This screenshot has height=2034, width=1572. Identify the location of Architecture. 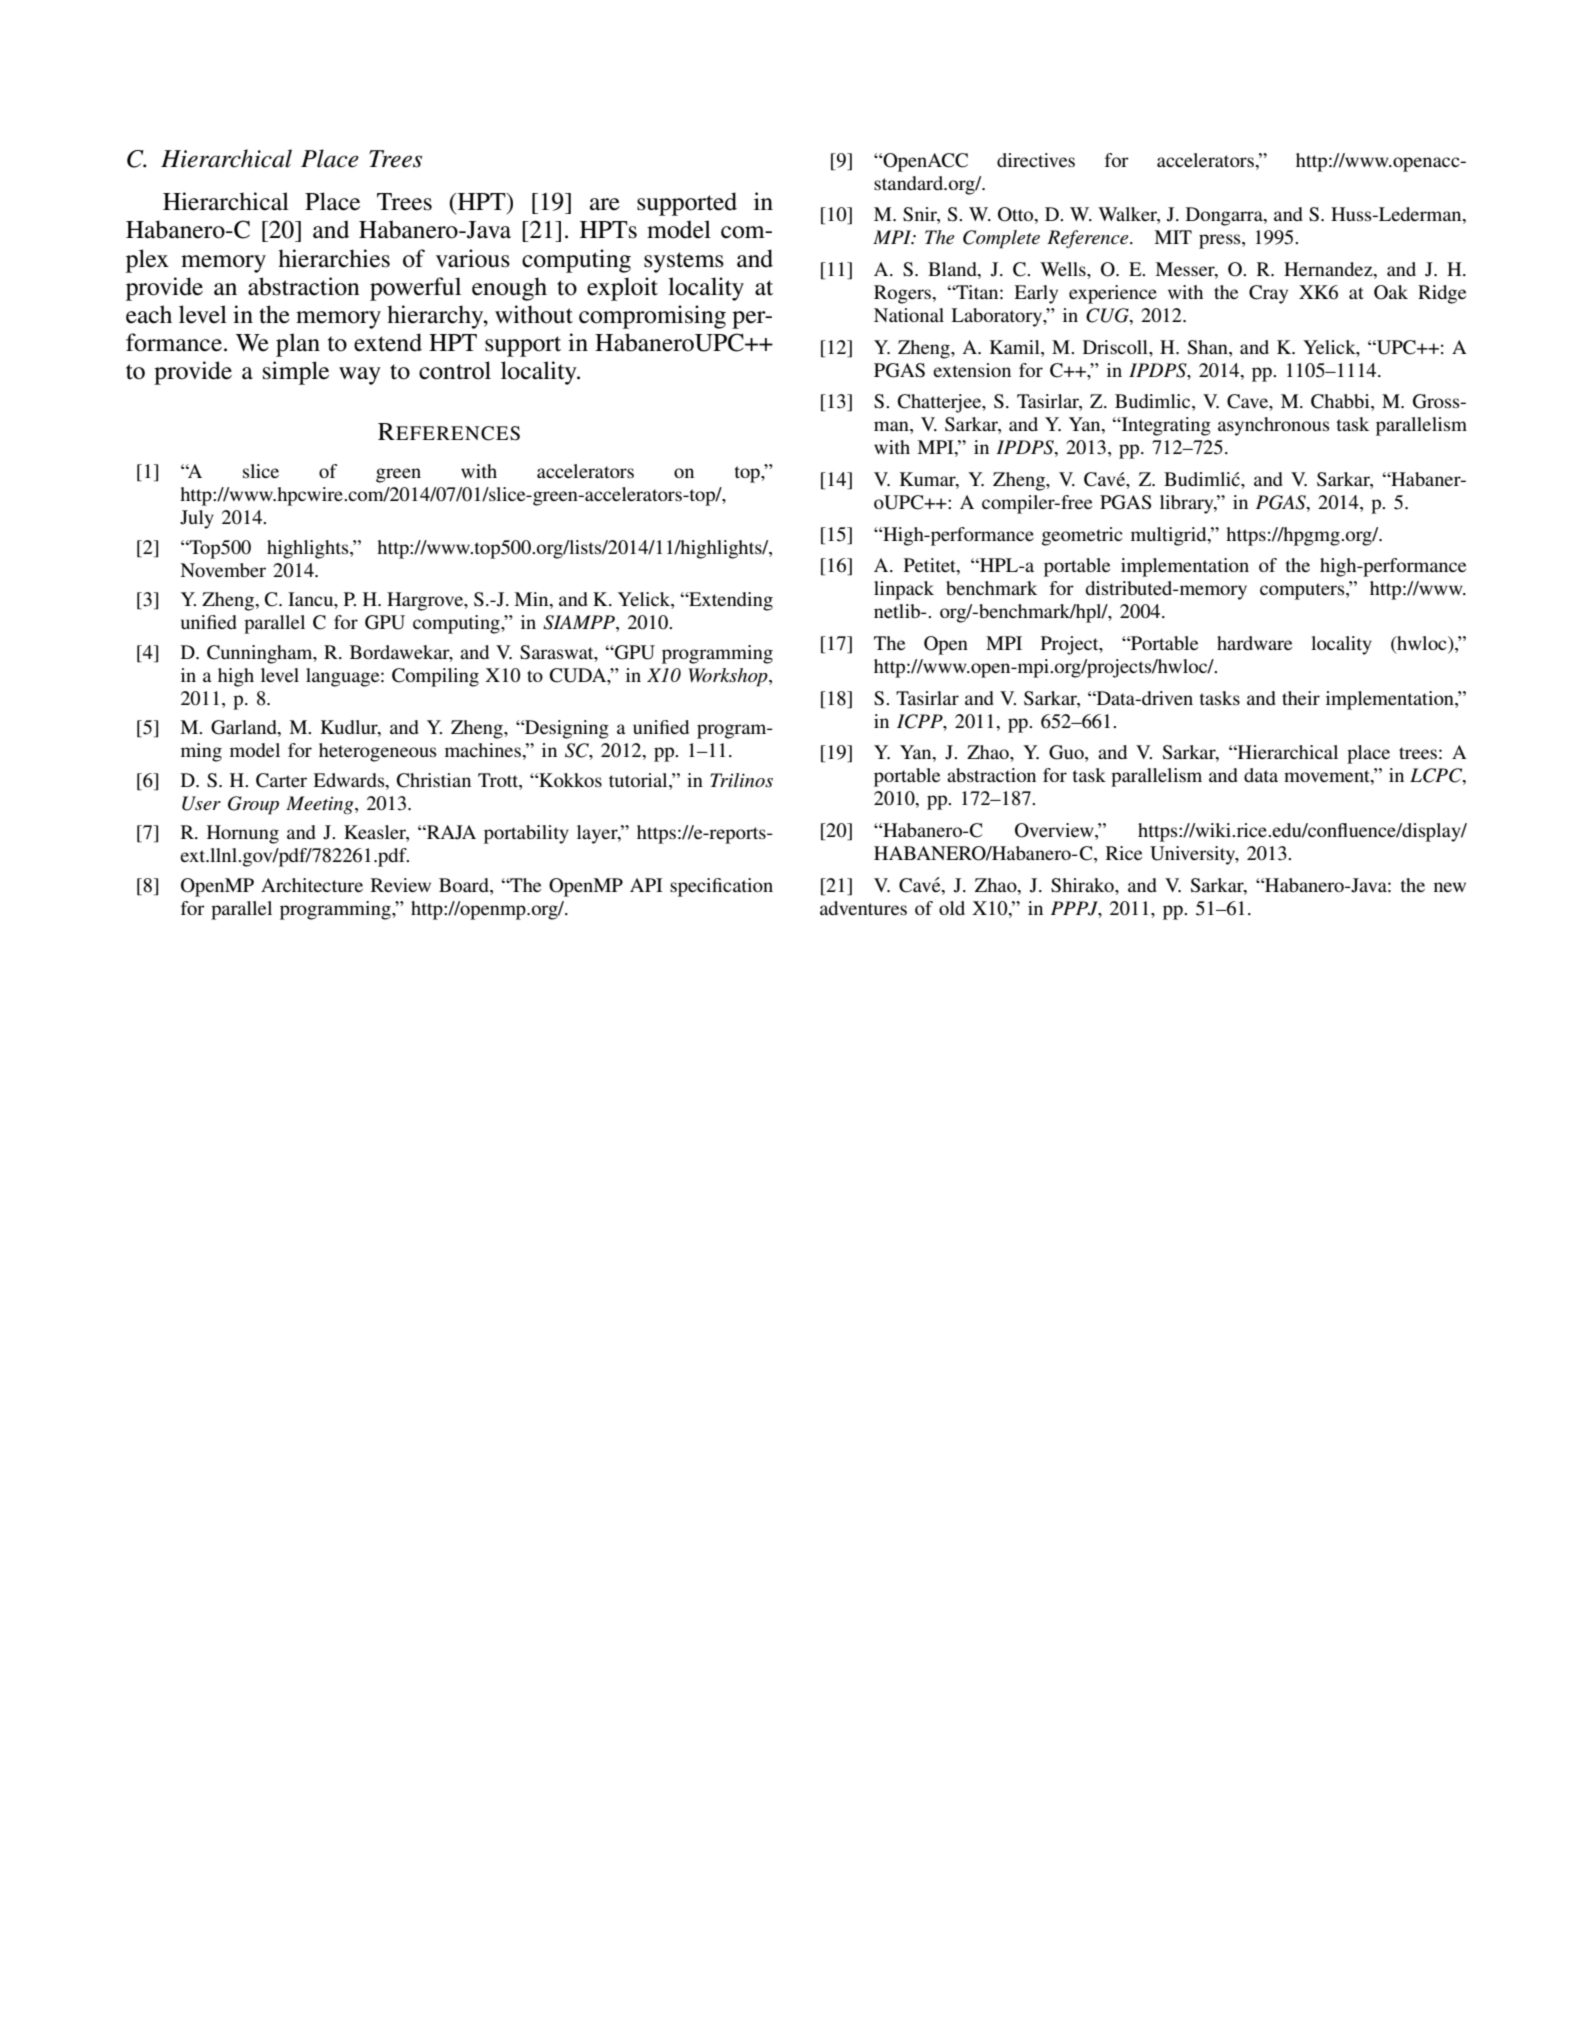
(312, 885).
